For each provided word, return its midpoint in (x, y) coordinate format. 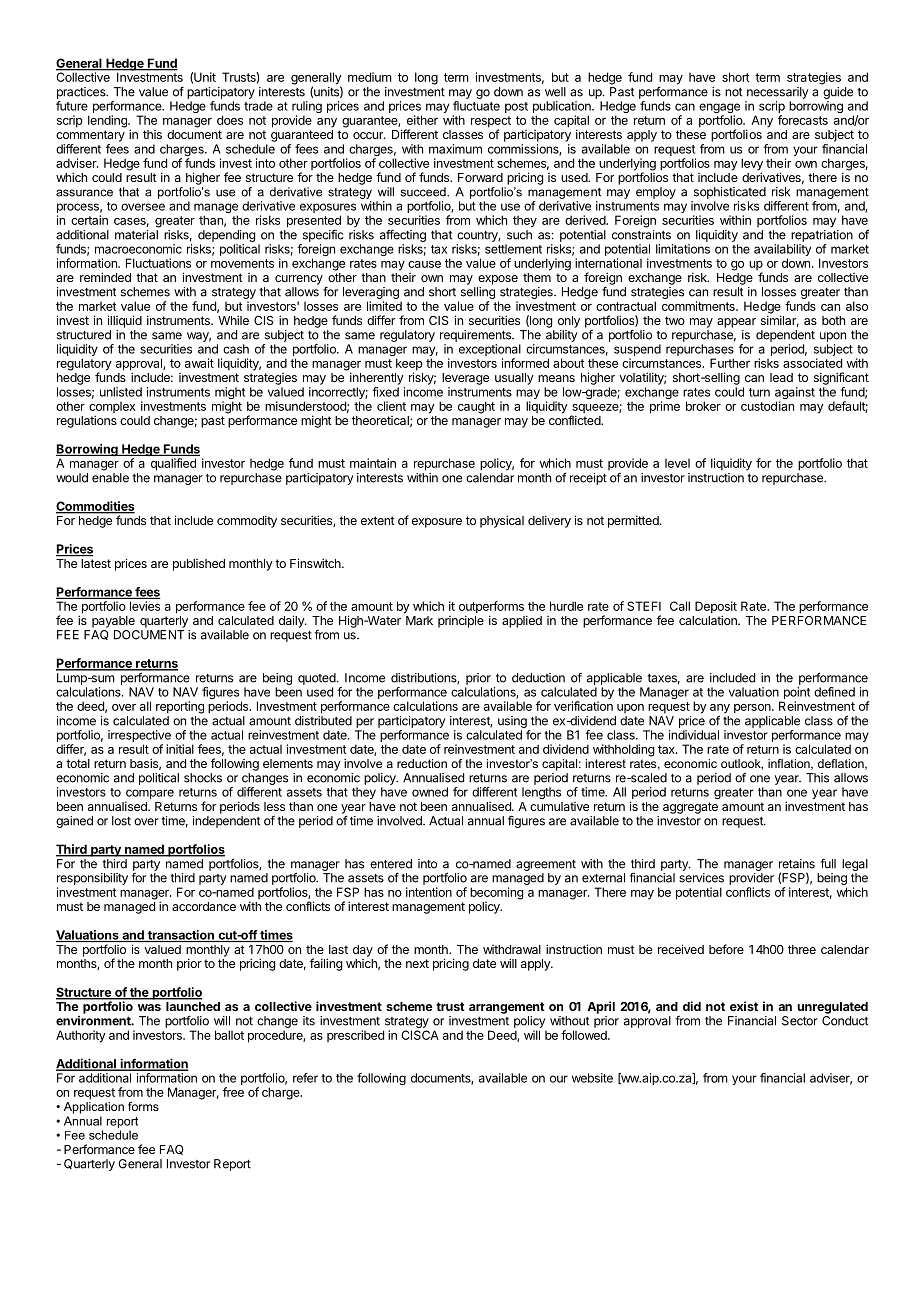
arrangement (507, 1008)
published (199, 565)
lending (108, 121)
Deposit (716, 608)
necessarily (777, 93)
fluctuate (476, 106)
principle (461, 621)
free (233, 1092)
